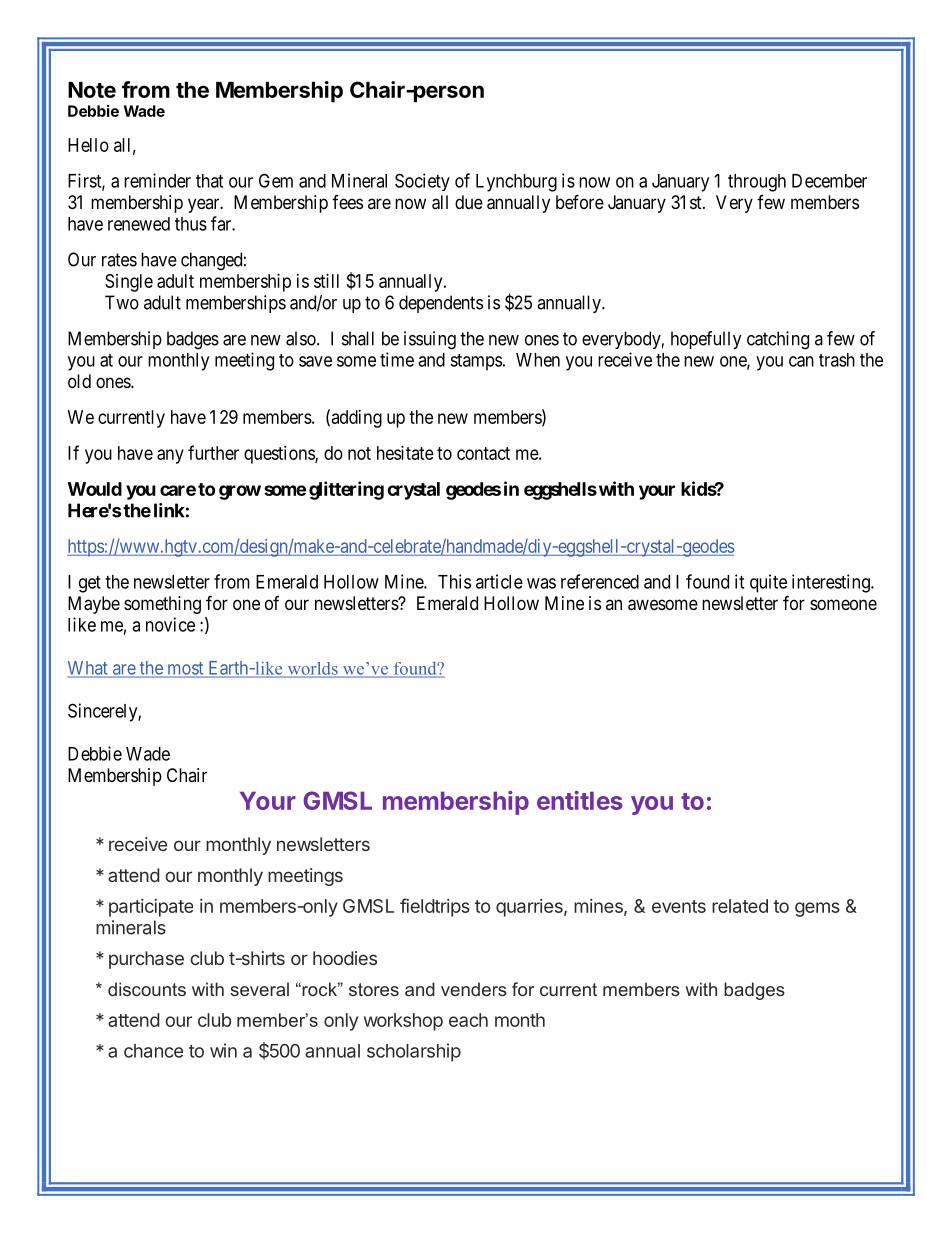  What do you see at coordinates (580, 800) in the page?
I see `entitles` at bounding box center [580, 800].
